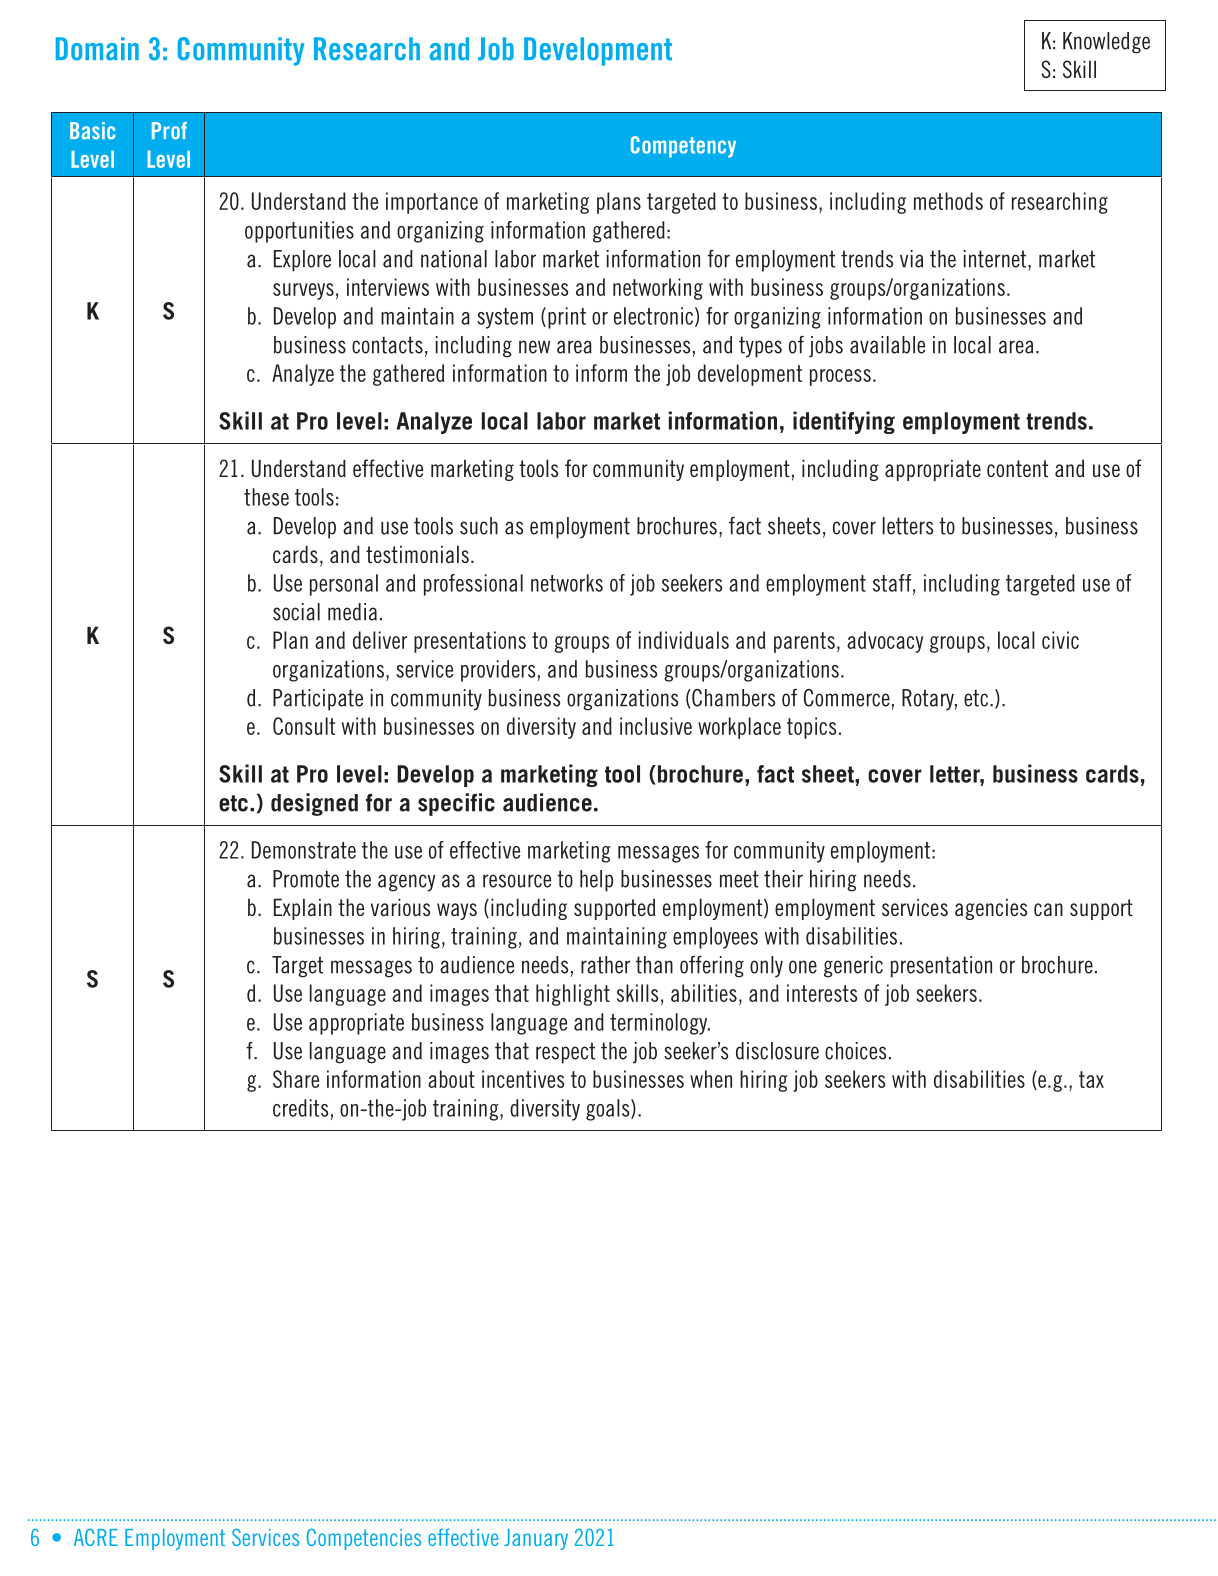  Describe the element at coordinates (991, 909) in the screenshot. I see `agencies` at that location.
